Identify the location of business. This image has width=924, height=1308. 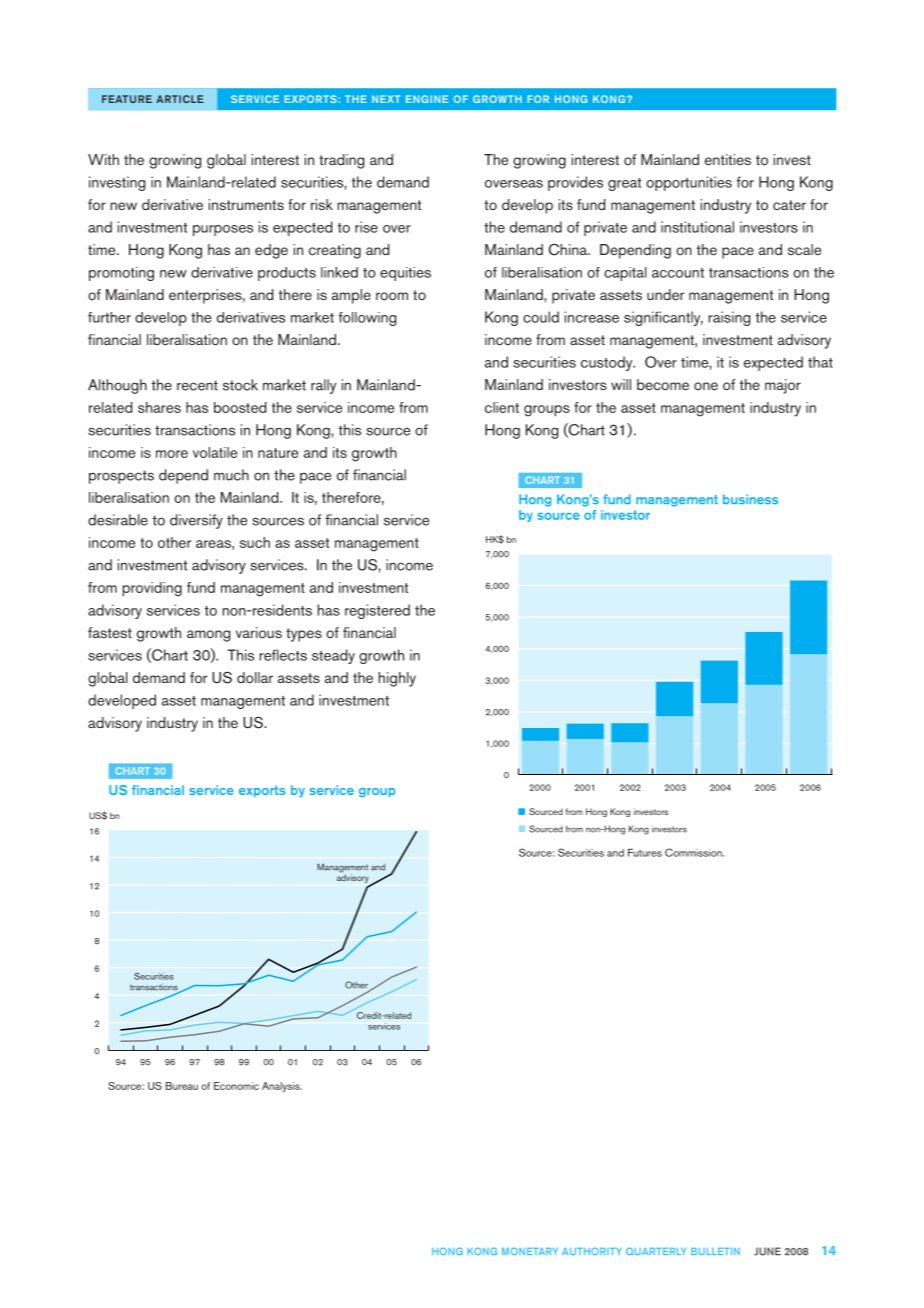
(750, 499).
